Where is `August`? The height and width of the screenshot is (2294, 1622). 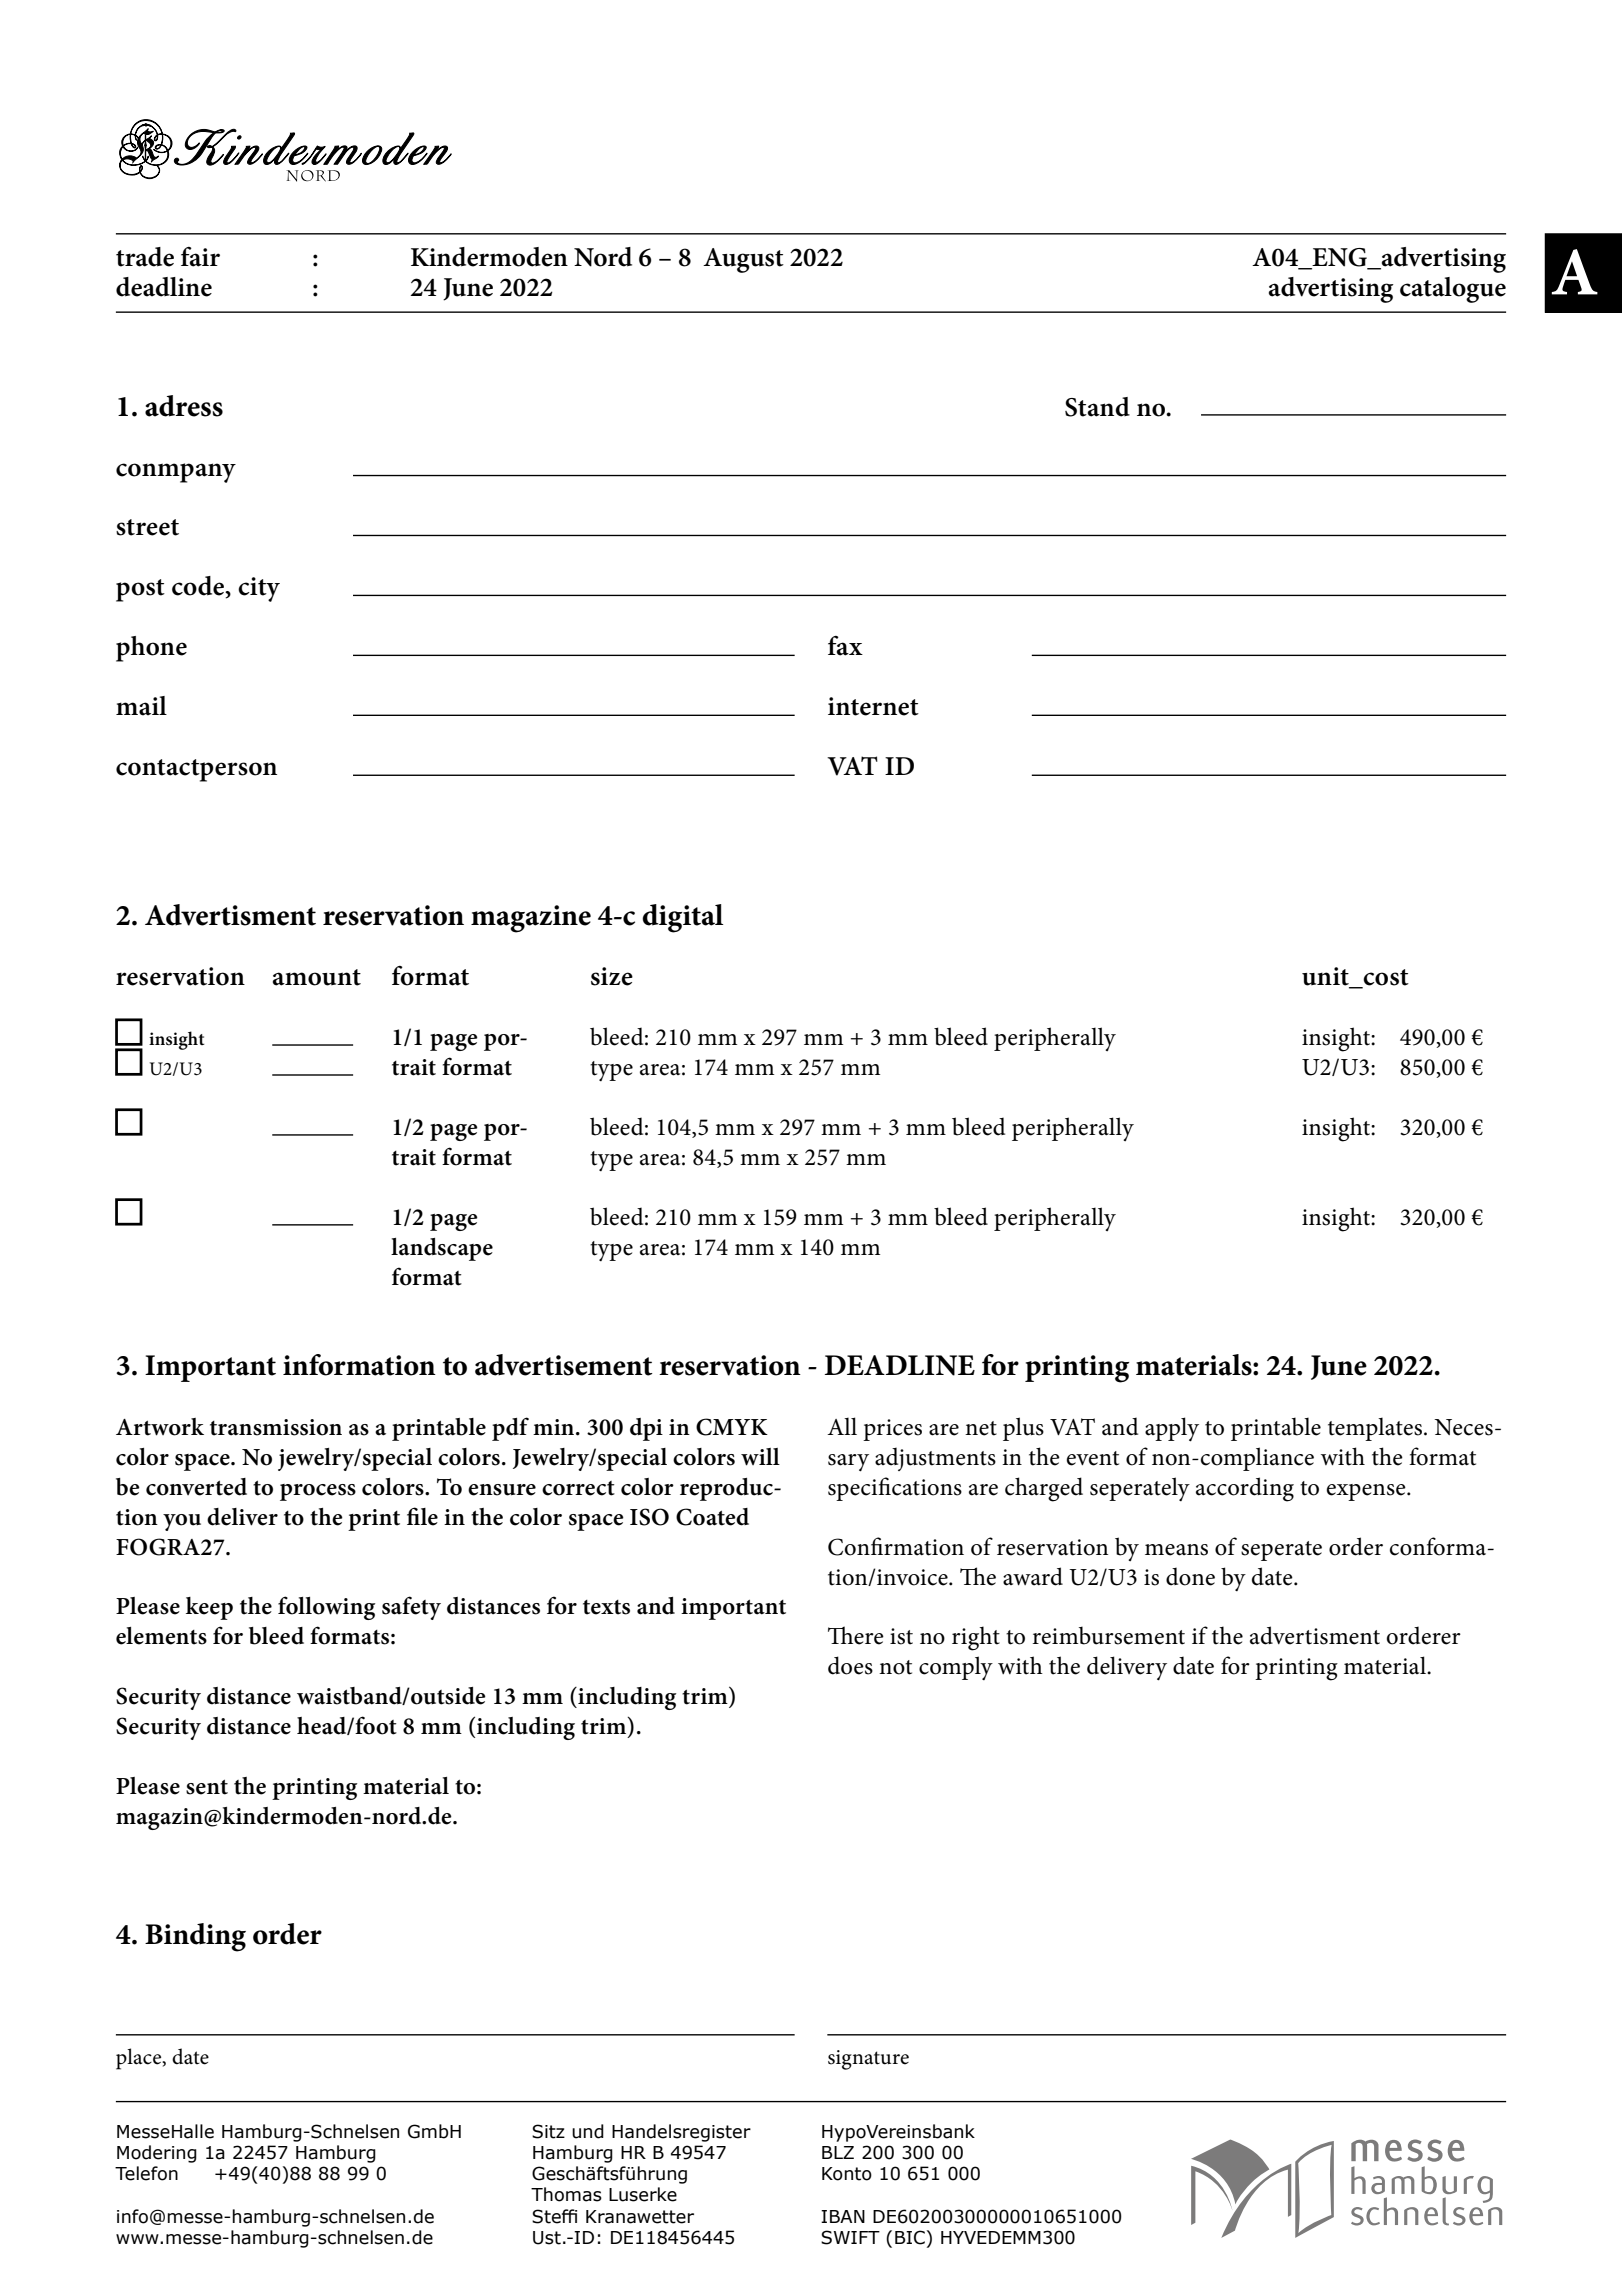
August is located at coordinates (743, 260).
